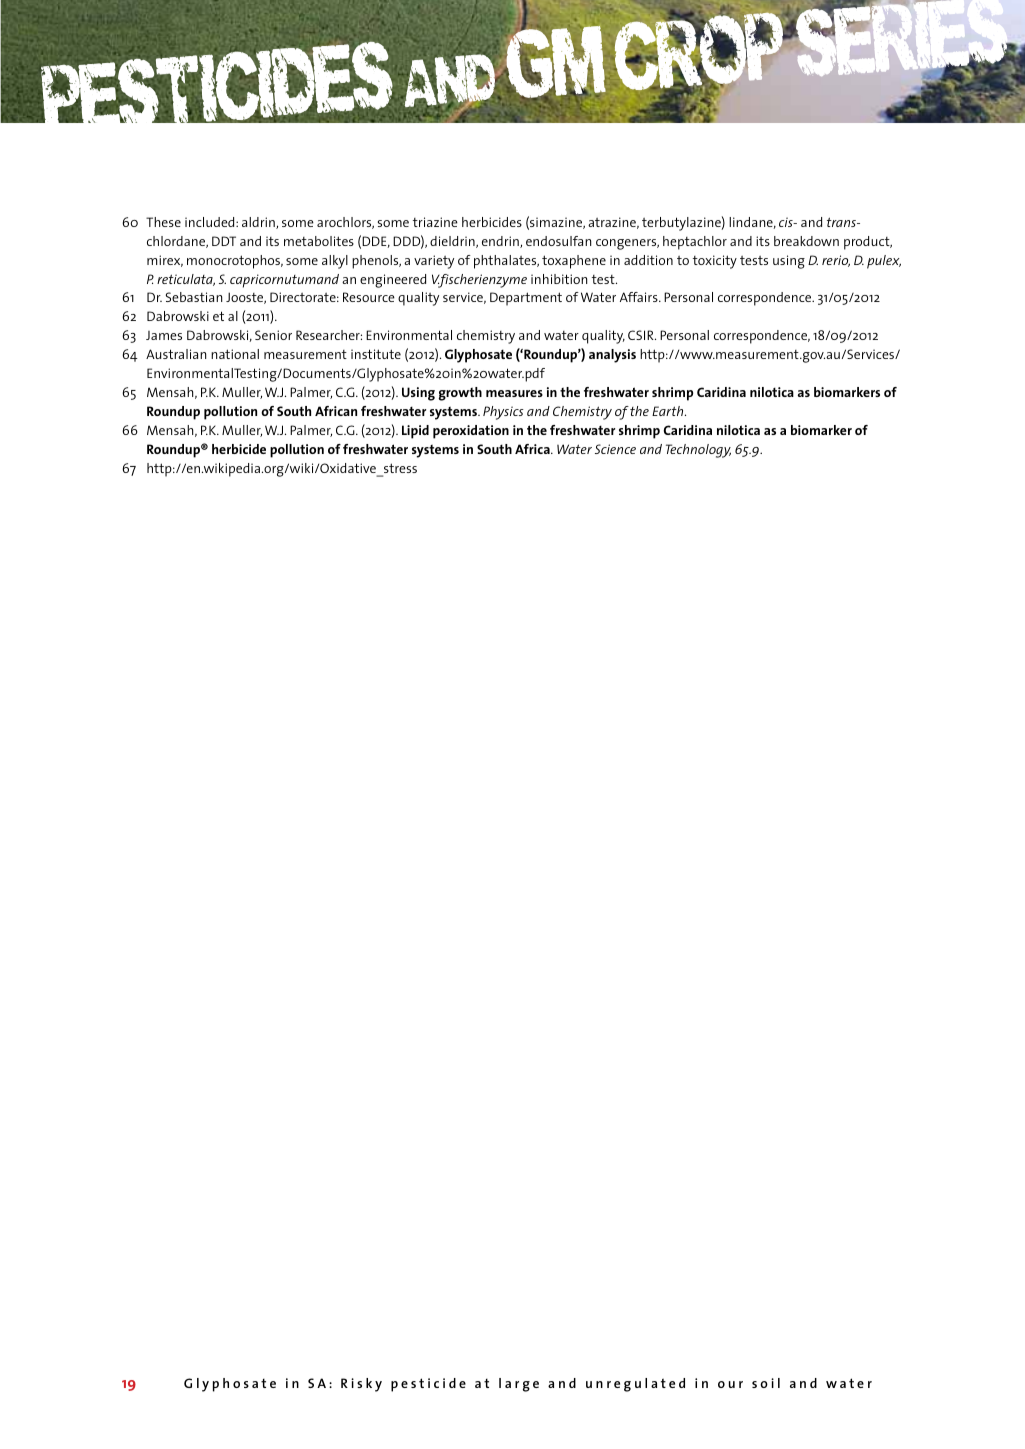 Image resolution: width=1025 pixels, height=1449 pixels. I want to click on aldrin, so click(259, 223).
